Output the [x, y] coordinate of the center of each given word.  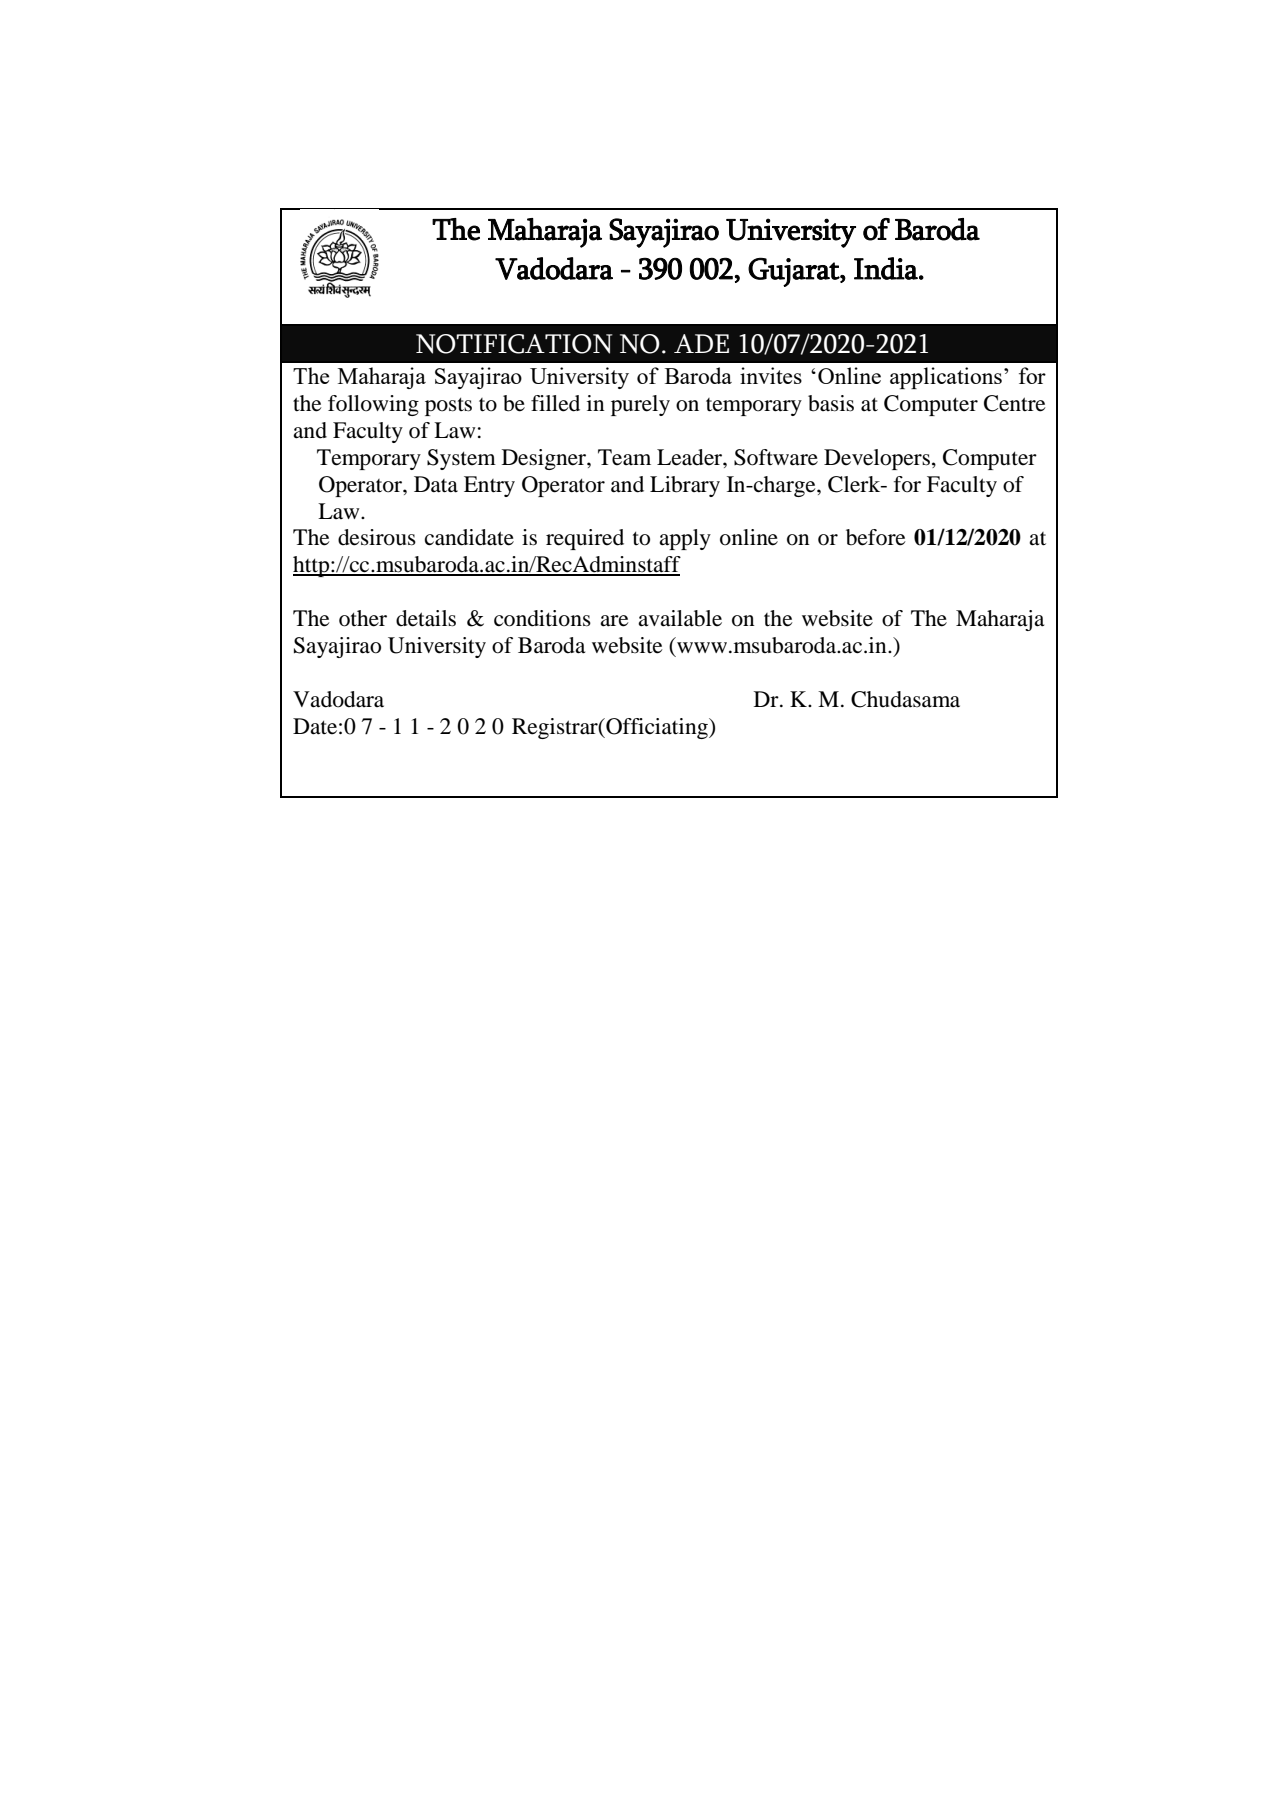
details [426, 618]
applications [946, 378]
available [680, 618]
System [461, 459]
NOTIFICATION [514, 344]
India [887, 268]
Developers [877, 459]
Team [624, 457]
